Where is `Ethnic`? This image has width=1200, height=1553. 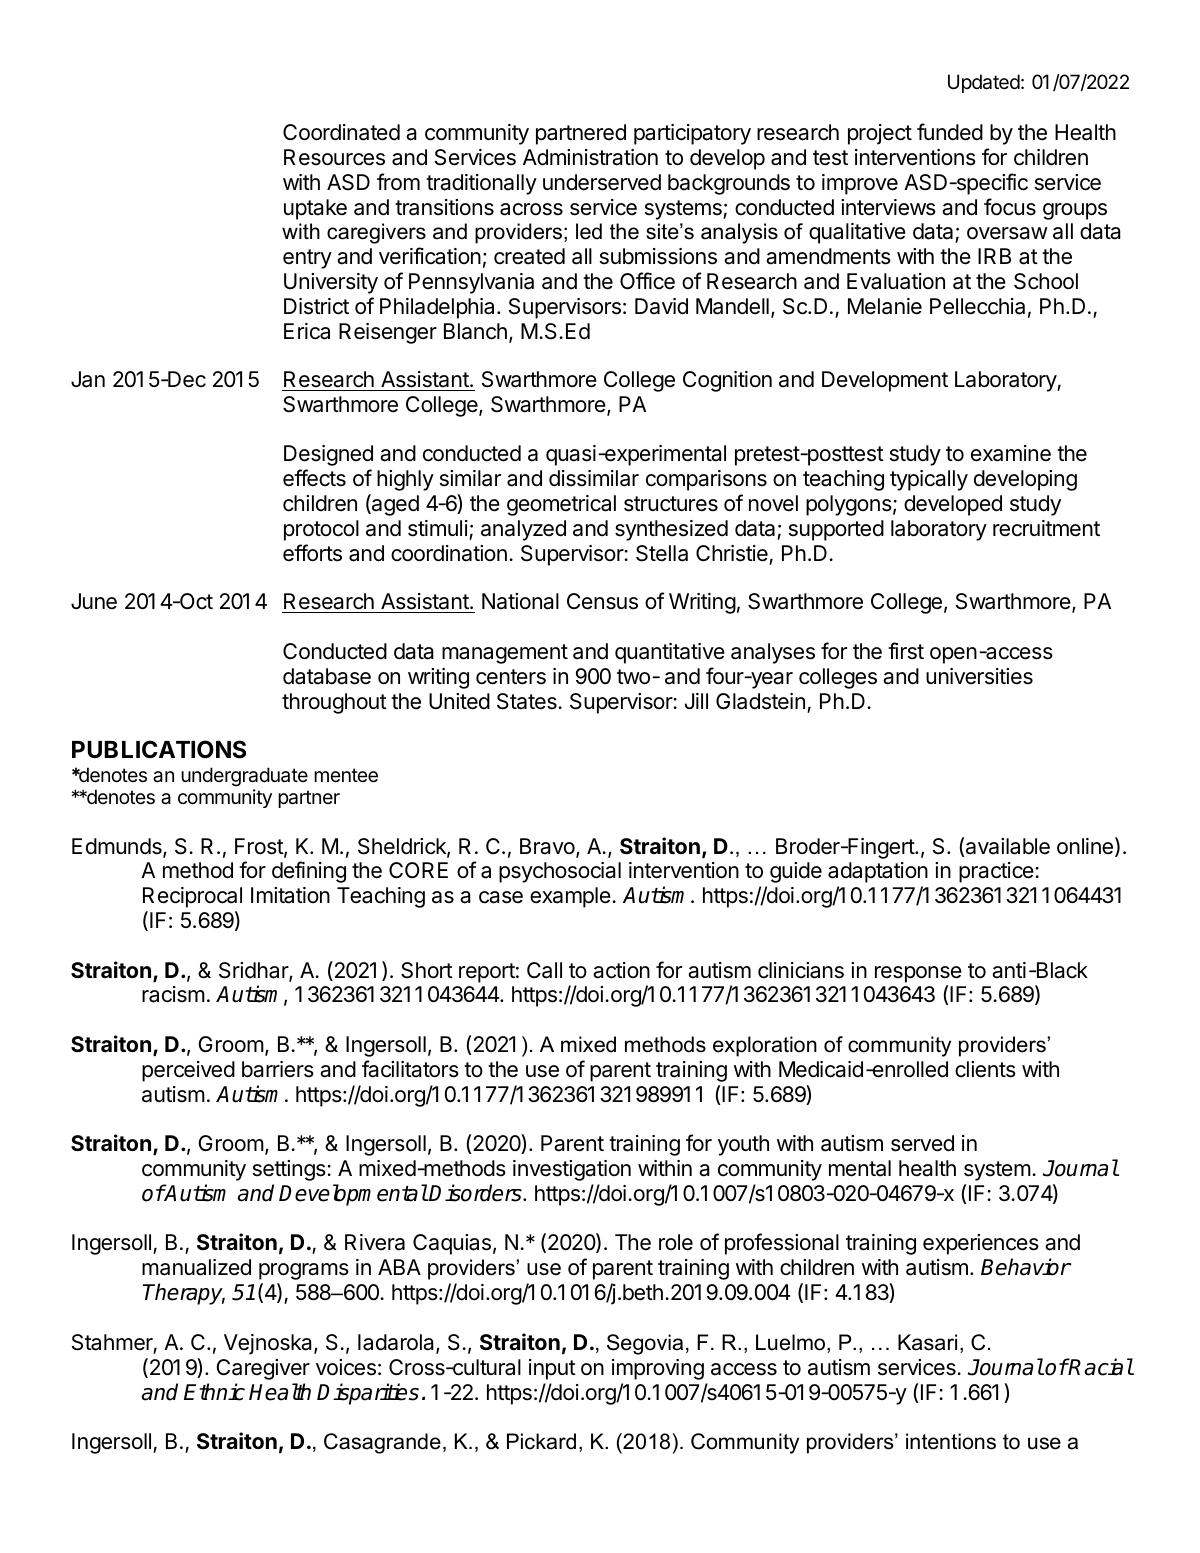 Ethnic is located at coordinates (214, 1392).
